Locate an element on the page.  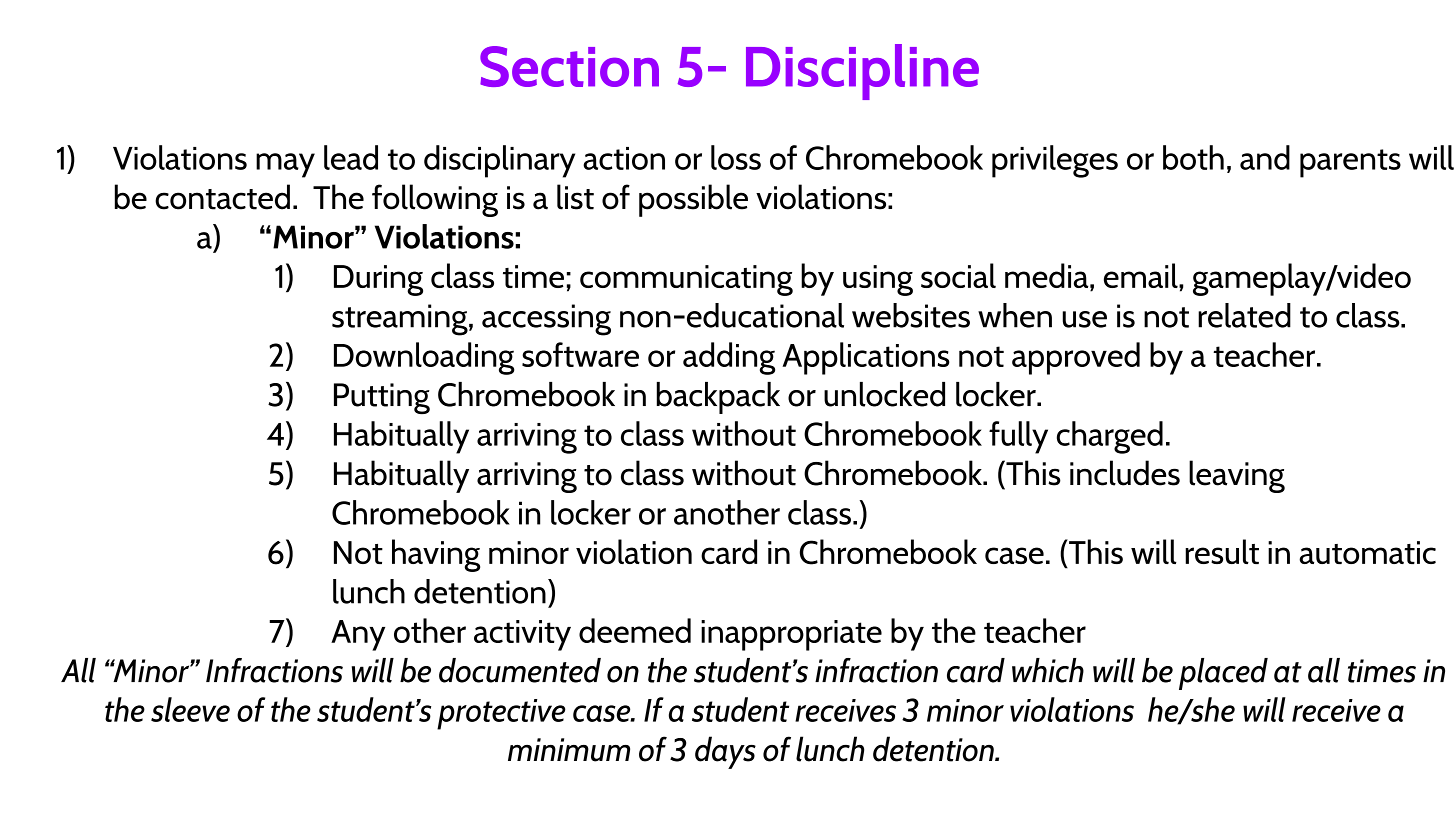
days is located at coordinates (725, 752).
